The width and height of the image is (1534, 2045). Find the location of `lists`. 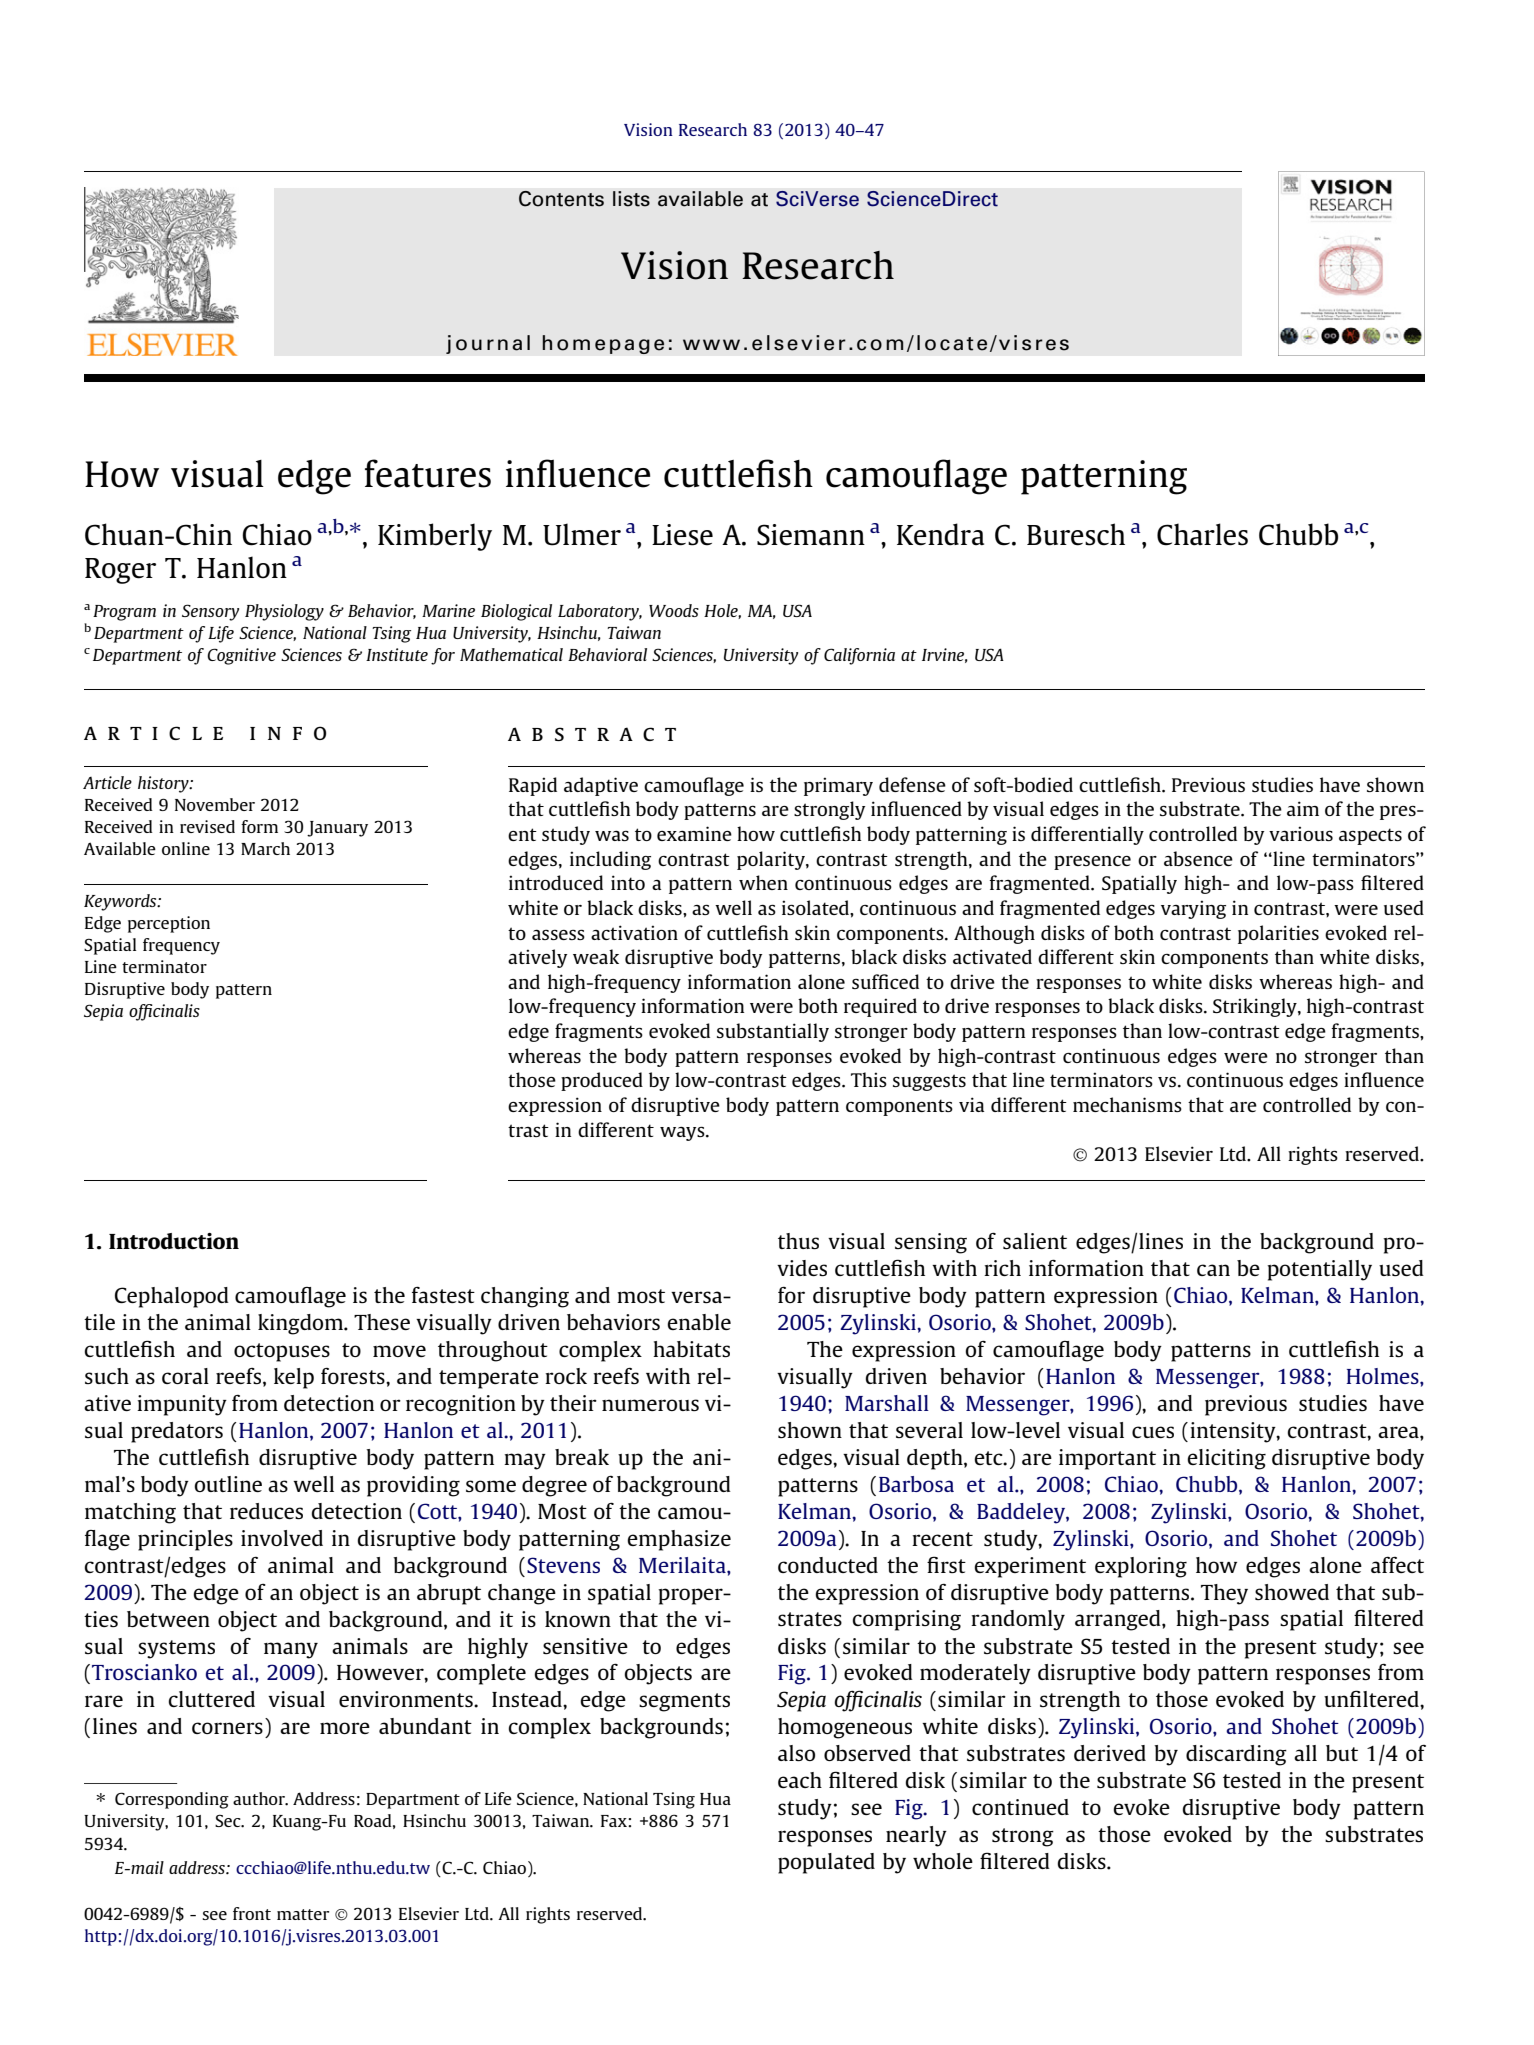

lists is located at coordinates (631, 199).
